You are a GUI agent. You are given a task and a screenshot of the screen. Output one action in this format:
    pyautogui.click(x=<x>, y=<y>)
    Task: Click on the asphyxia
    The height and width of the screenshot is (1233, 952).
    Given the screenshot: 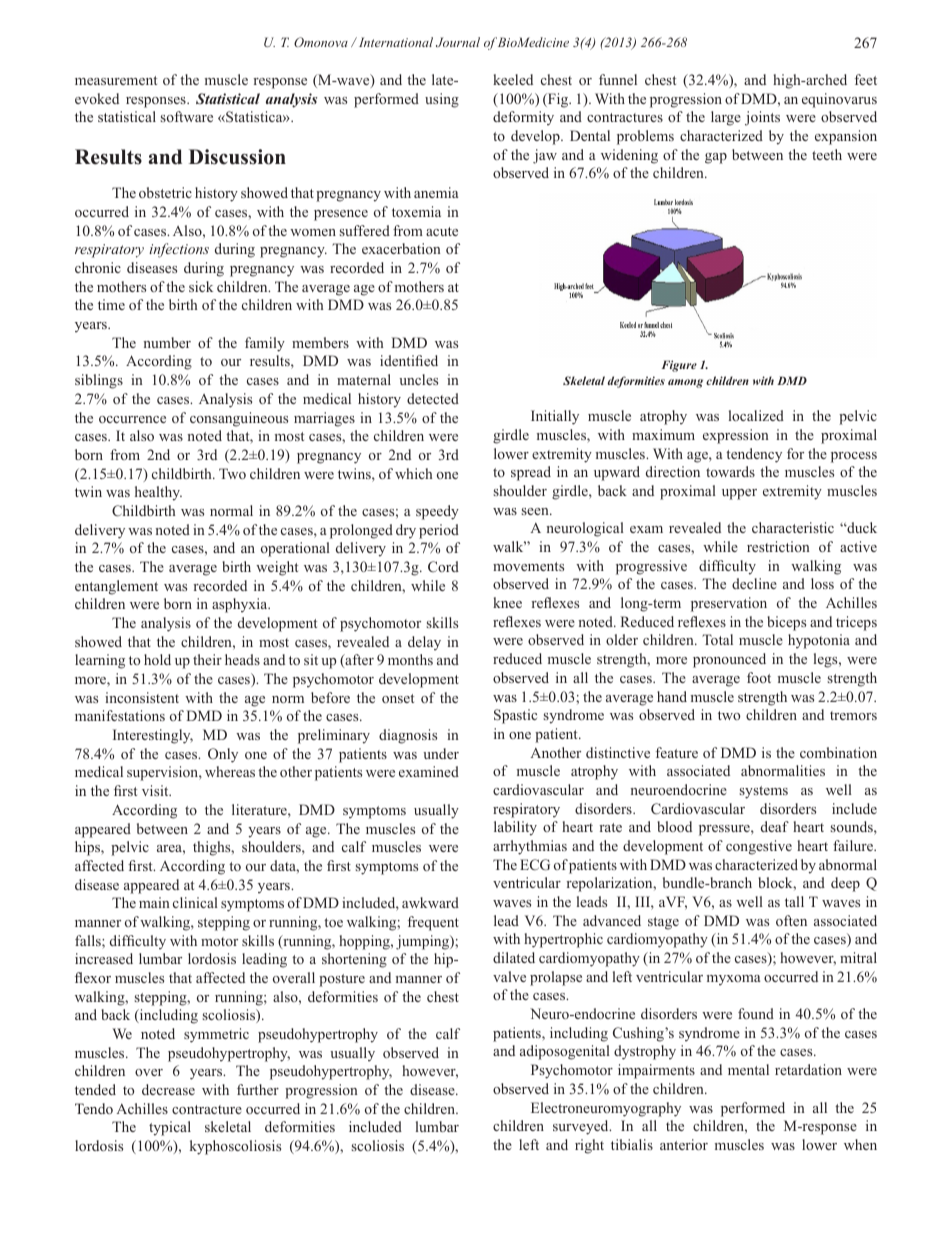 What is the action you would take?
    pyautogui.click(x=241, y=605)
